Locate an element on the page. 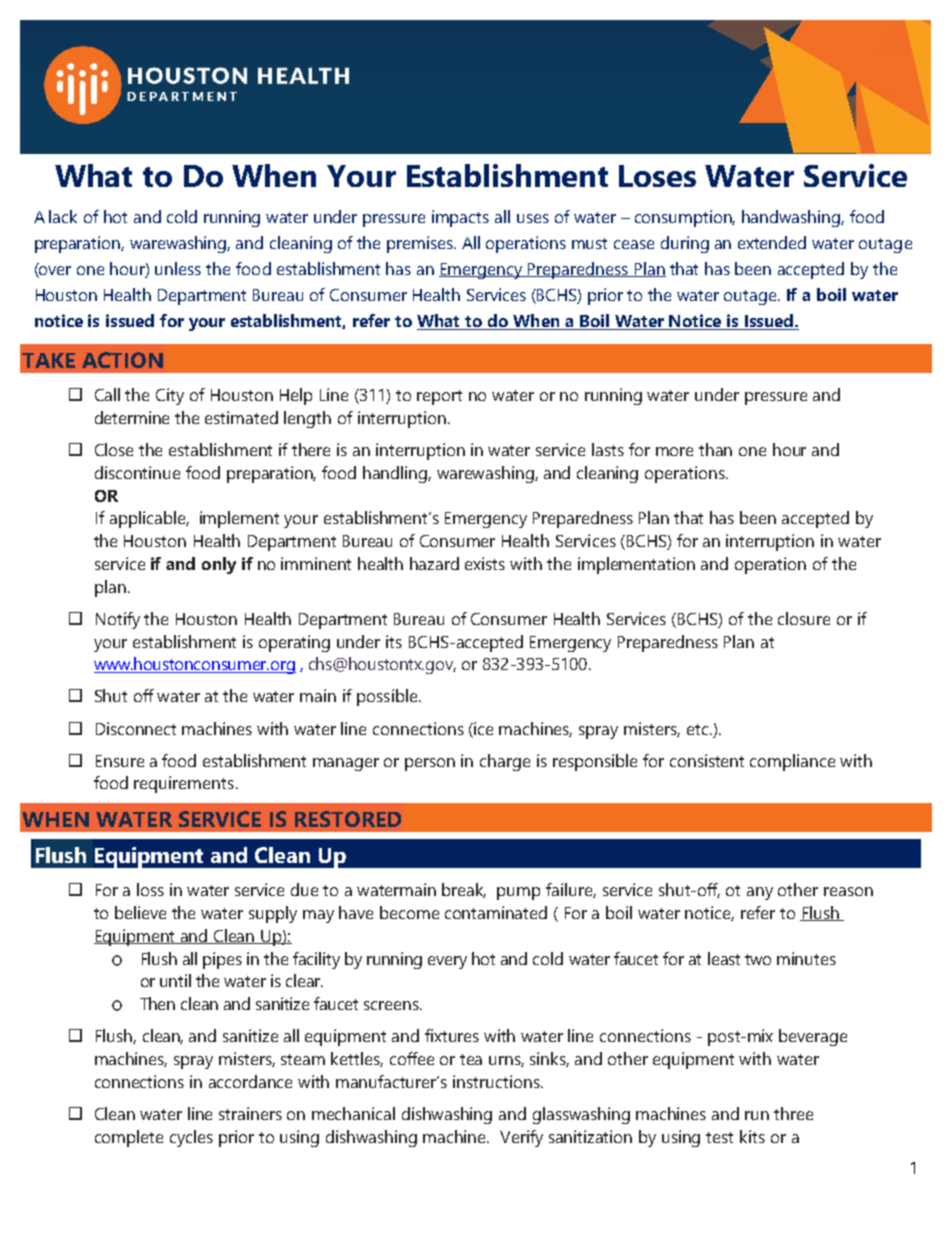  Notify is located at coordinates (118, 620).
